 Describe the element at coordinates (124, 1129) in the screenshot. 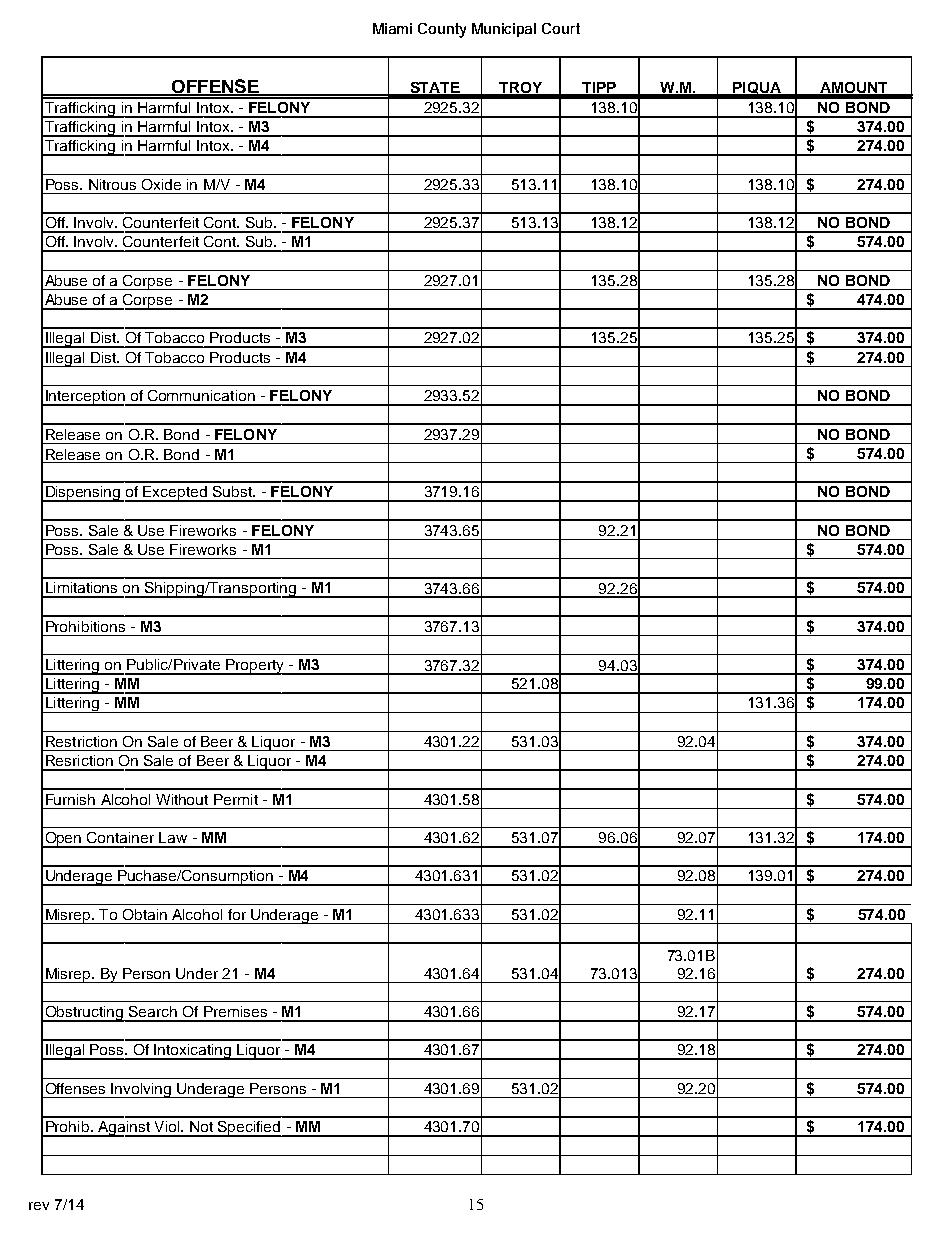

I see `Against` at that location.
